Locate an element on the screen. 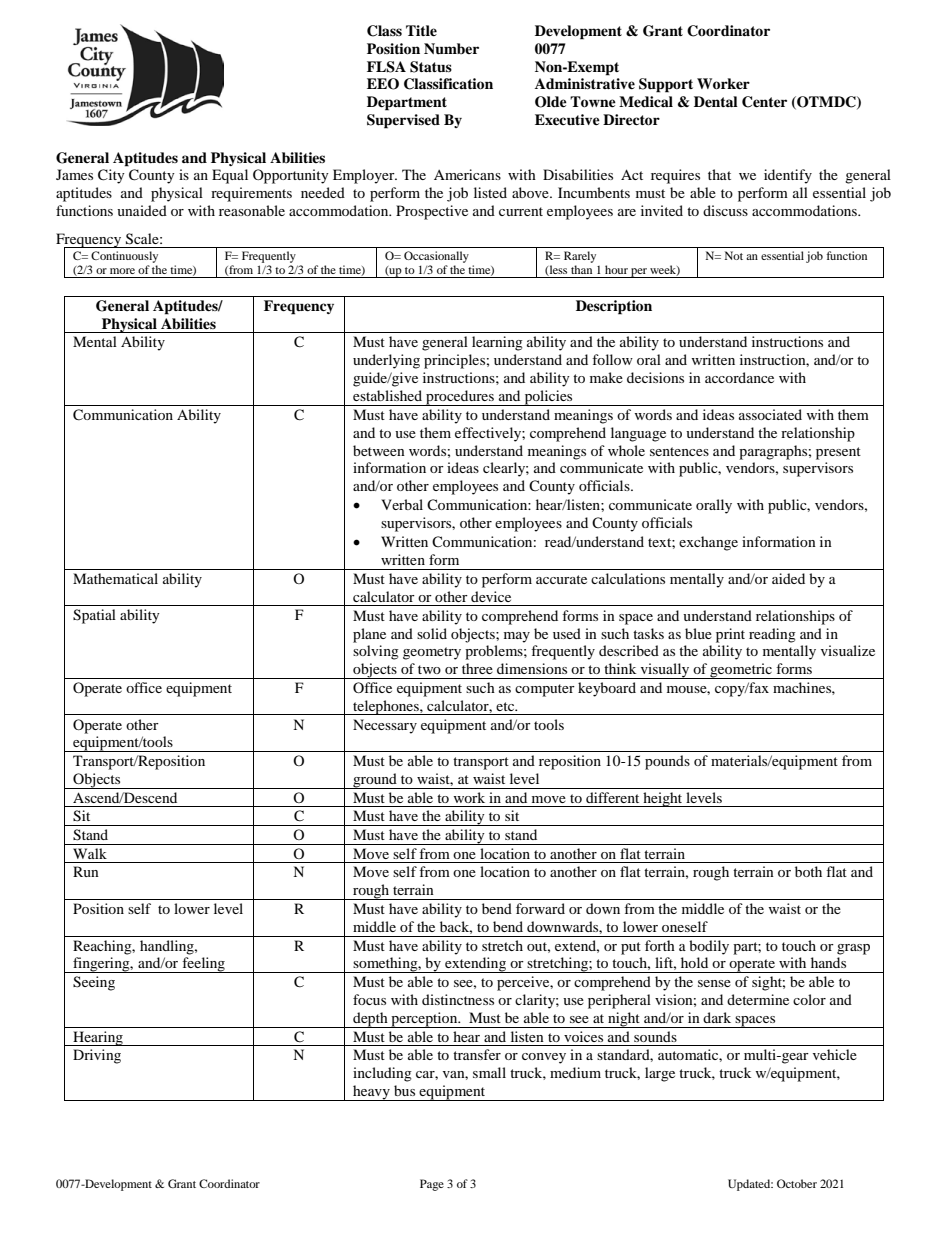  Driving is located at coordinates (97, 1056).
